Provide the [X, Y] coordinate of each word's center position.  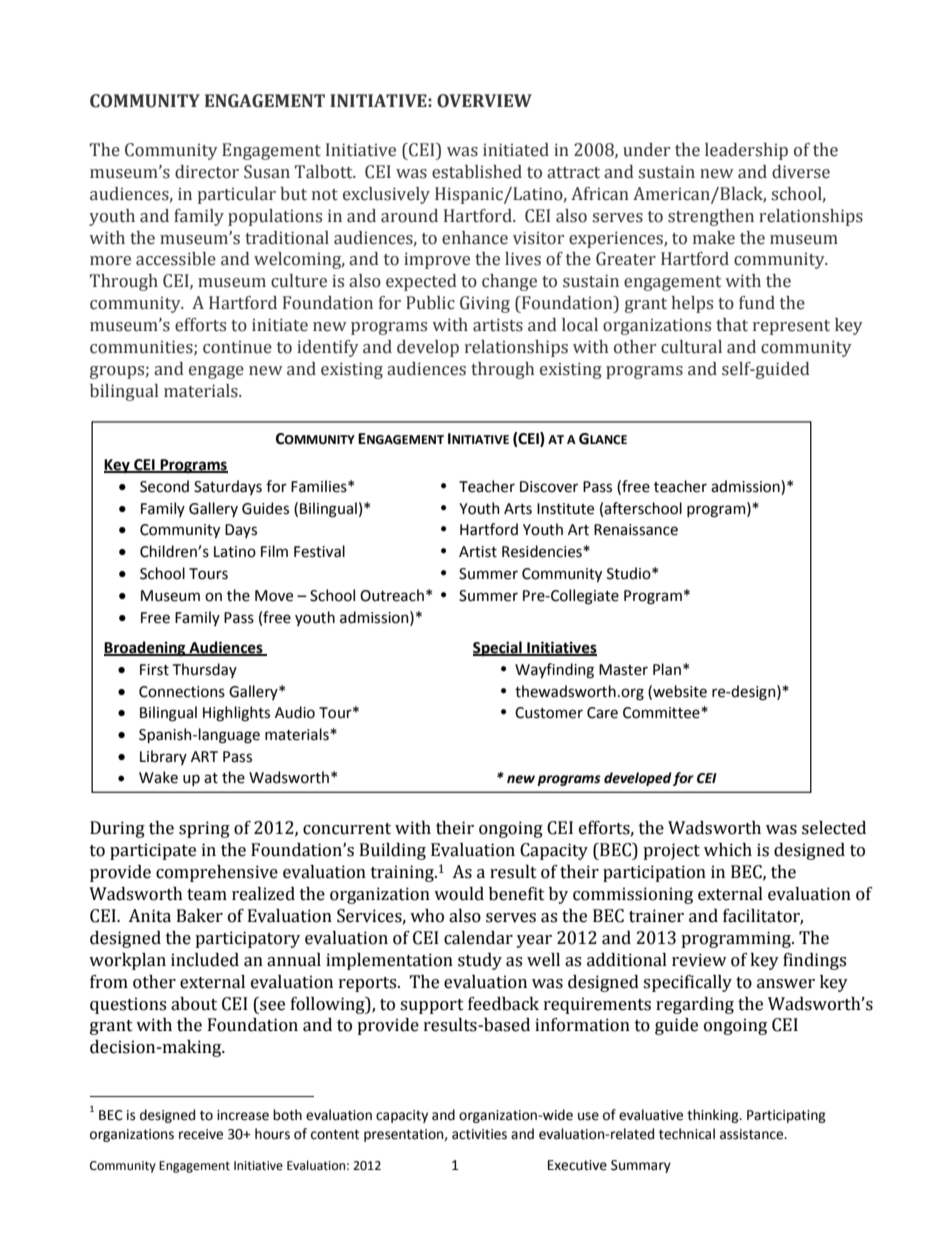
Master [623, 670]
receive [201, 1134]
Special [498, 648]
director [207, 172]
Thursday [205, 670]
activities [479, 1134]
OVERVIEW [484, 101]
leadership [746, 151]
